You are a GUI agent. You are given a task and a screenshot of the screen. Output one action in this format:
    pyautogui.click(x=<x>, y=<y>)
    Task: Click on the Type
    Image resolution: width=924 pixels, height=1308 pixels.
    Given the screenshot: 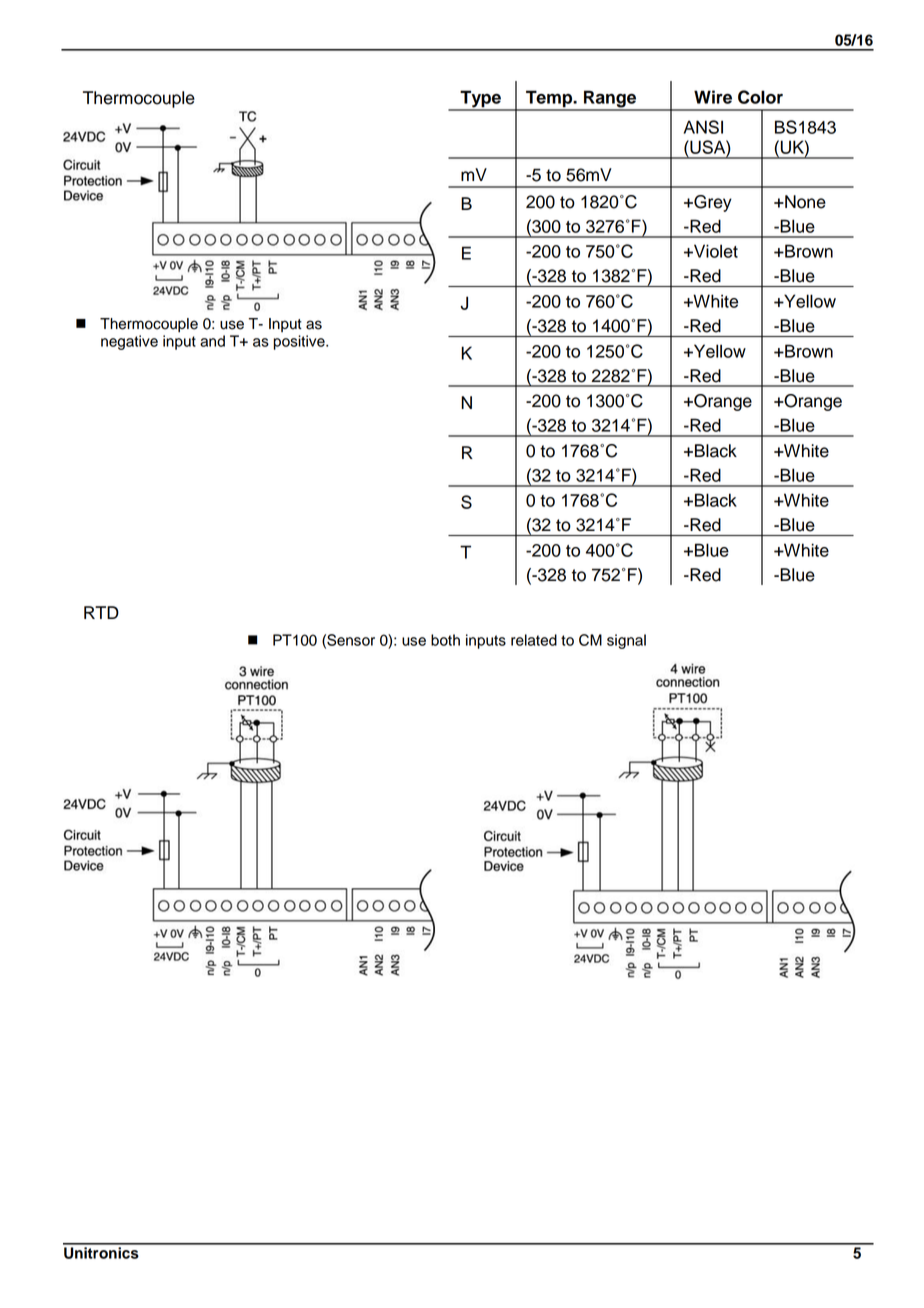 What is the action you would take?
    pyautogui.click(x=480, y=100)
